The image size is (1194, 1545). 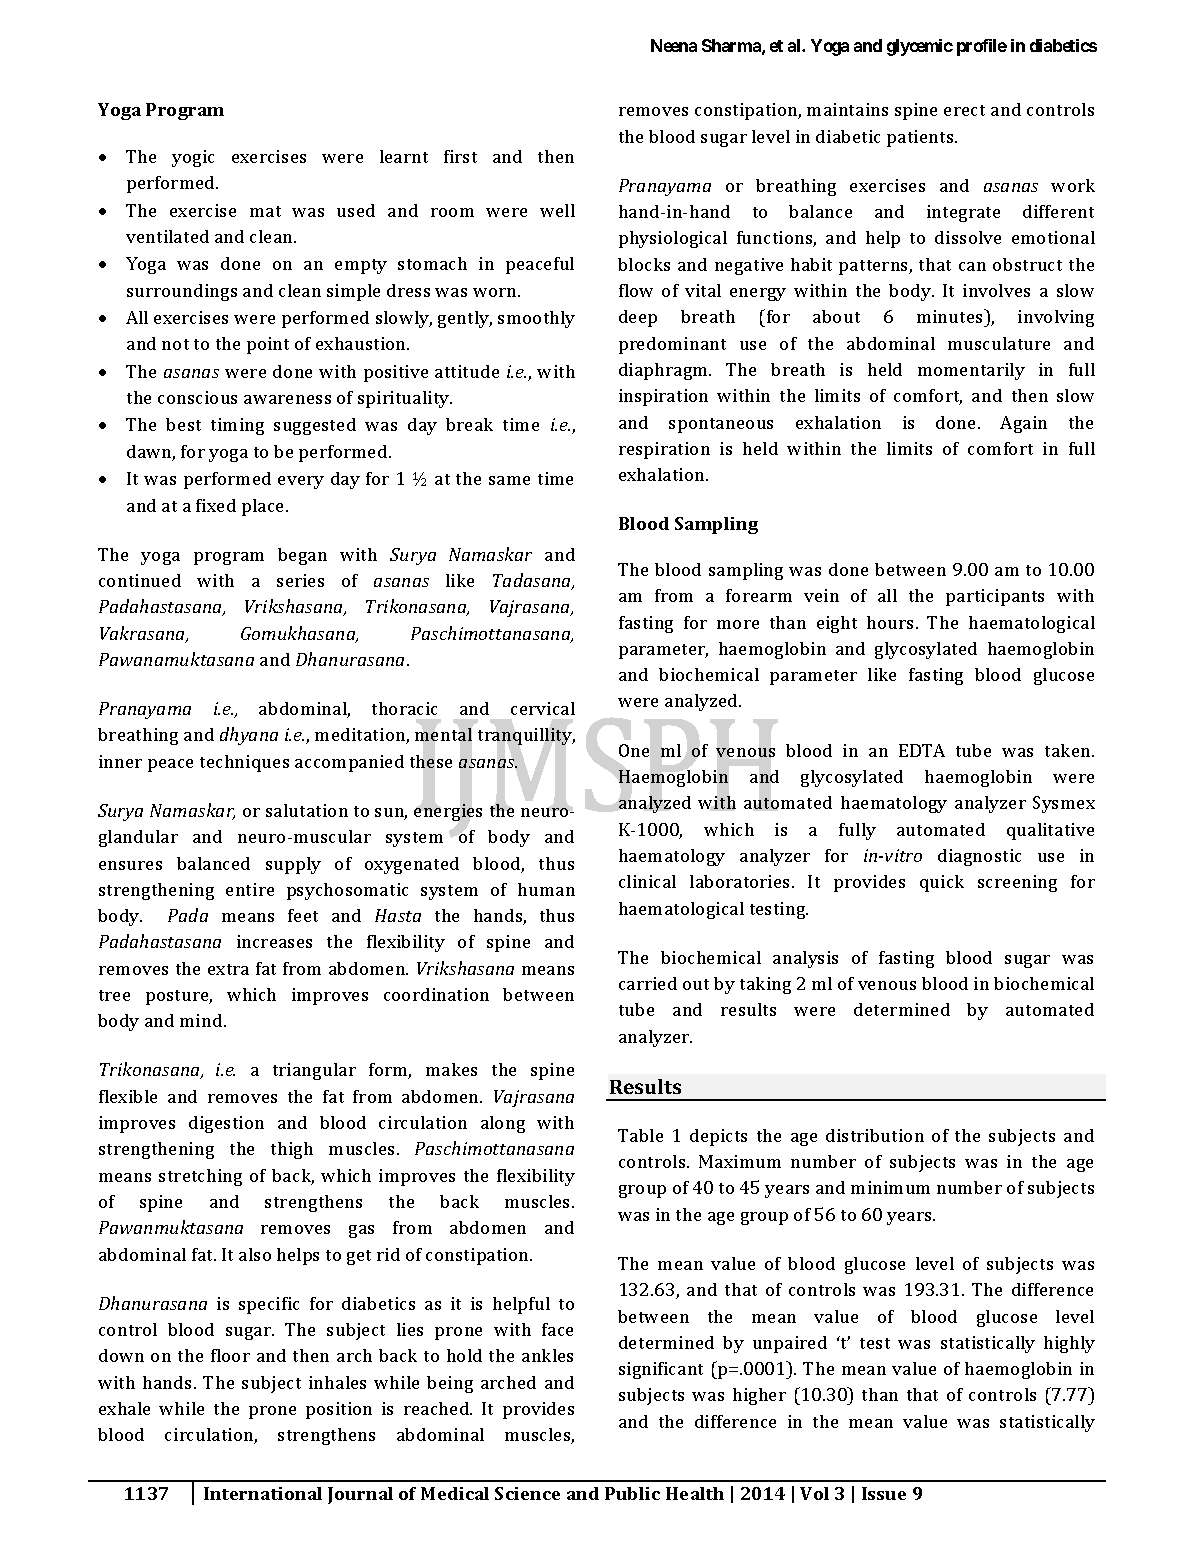 What do you see at coordinates (632, 1493) in the screenshot?
I see `Public` at bounding box center [632, 1493].
